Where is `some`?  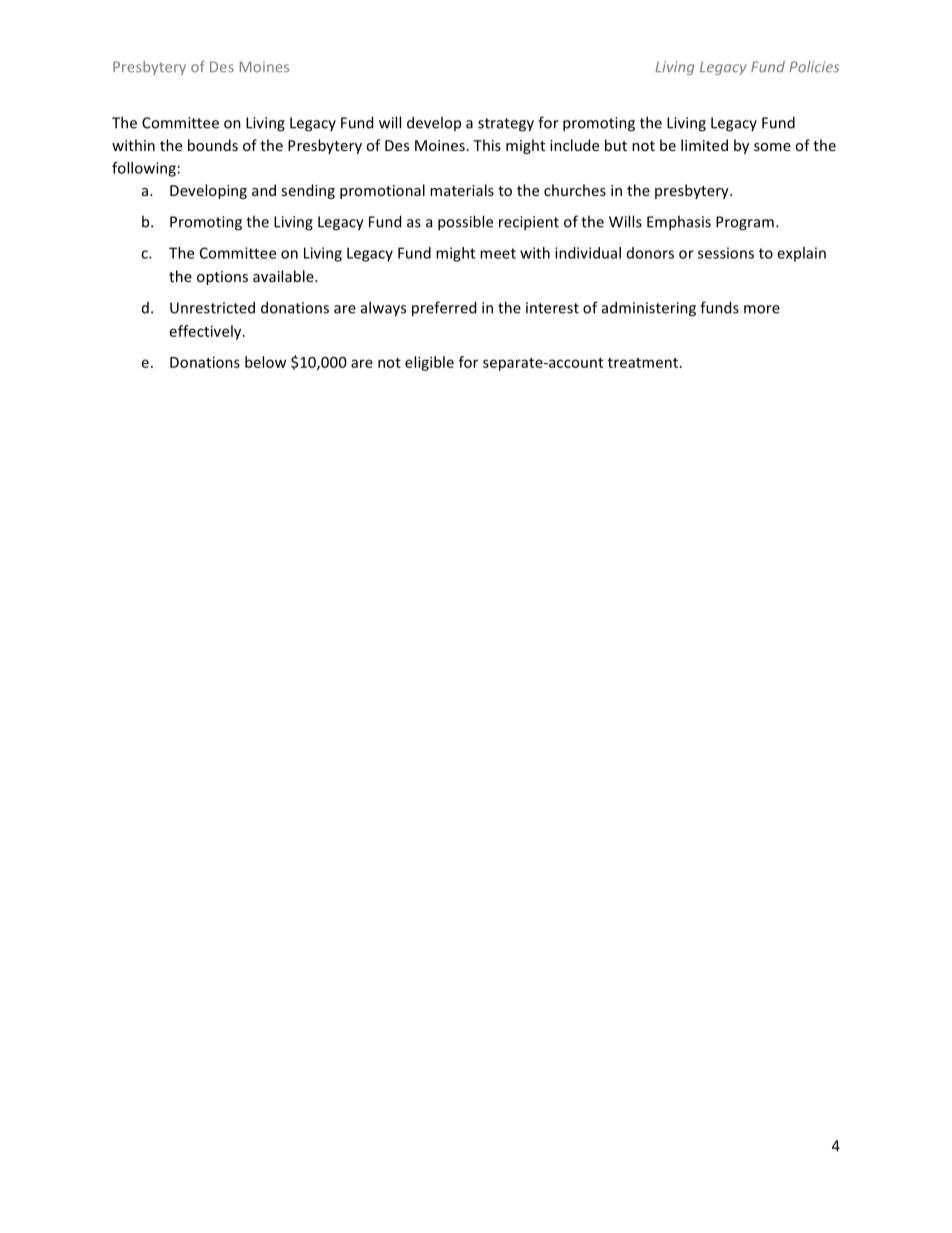 some is located at coordinates (772, 147).
